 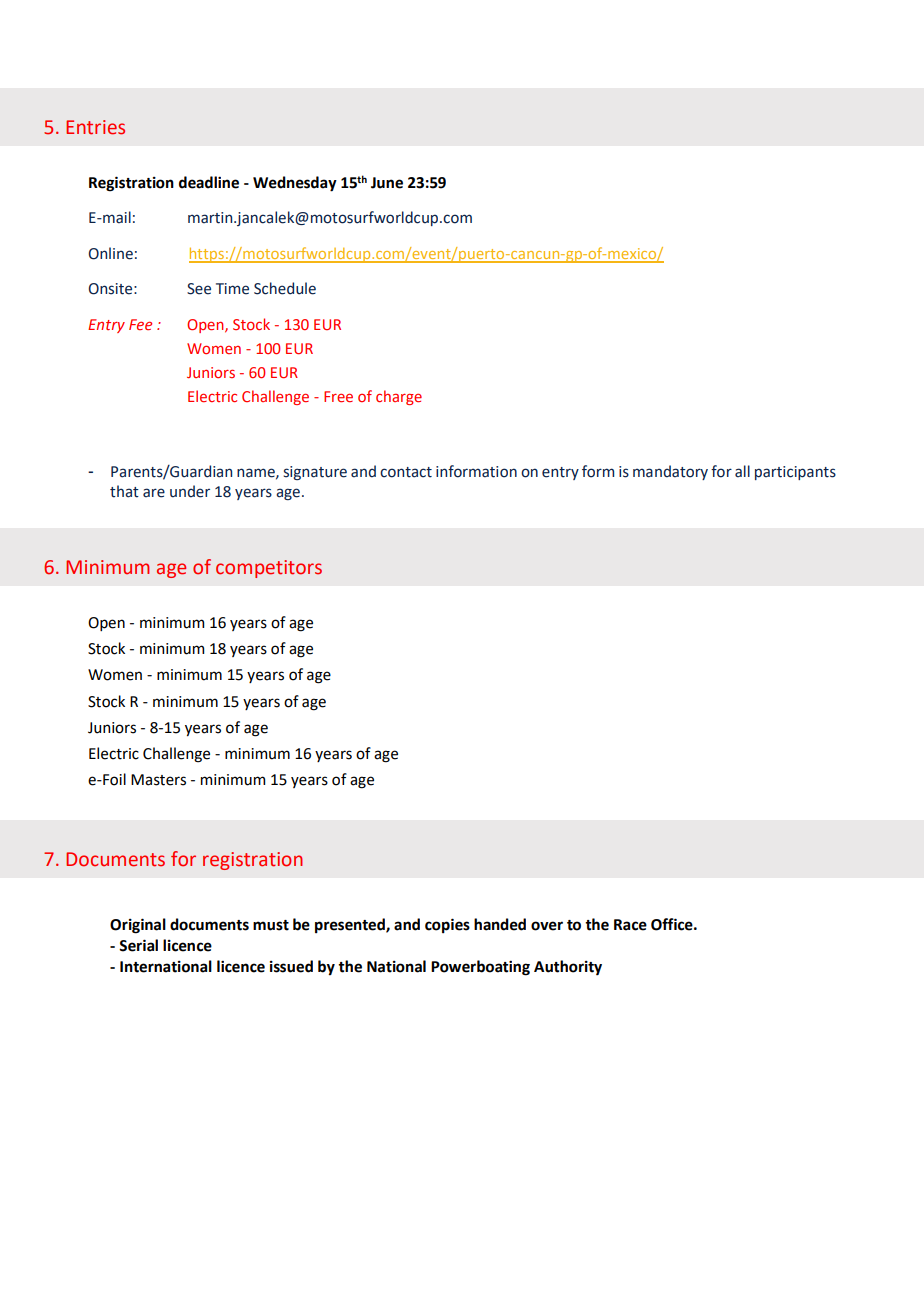 I want to click on Wednesday, so click(x=295, y=184).
